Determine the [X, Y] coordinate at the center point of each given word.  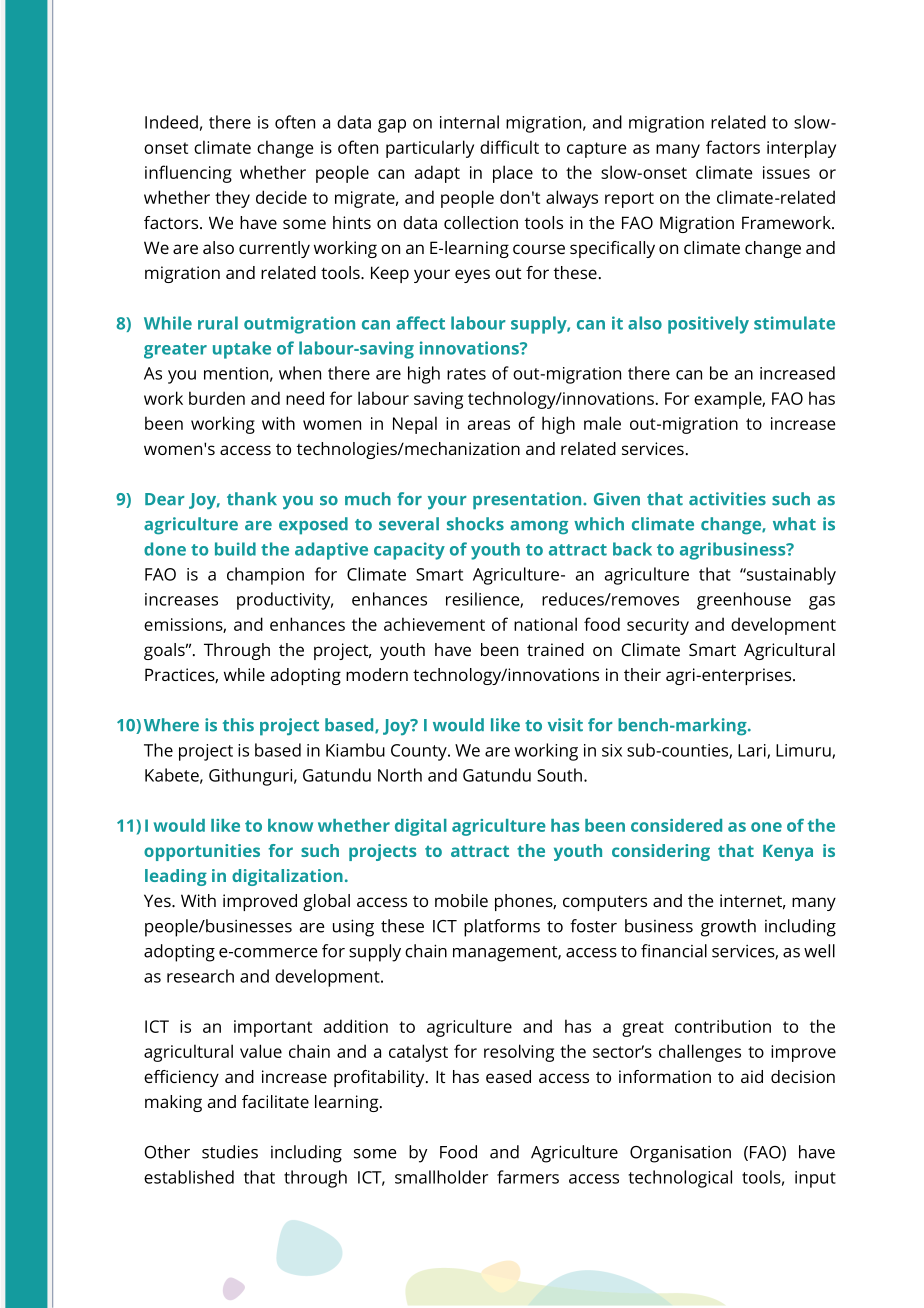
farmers [528, 1177]
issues [786, 172]
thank [252, 499]
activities [727, 499]
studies [230, 1152]
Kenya [788, 853]
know [290, 825]
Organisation [680, 1154]
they [232, 199]
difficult [509, 147]
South [559, 775]
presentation [528, 501]
